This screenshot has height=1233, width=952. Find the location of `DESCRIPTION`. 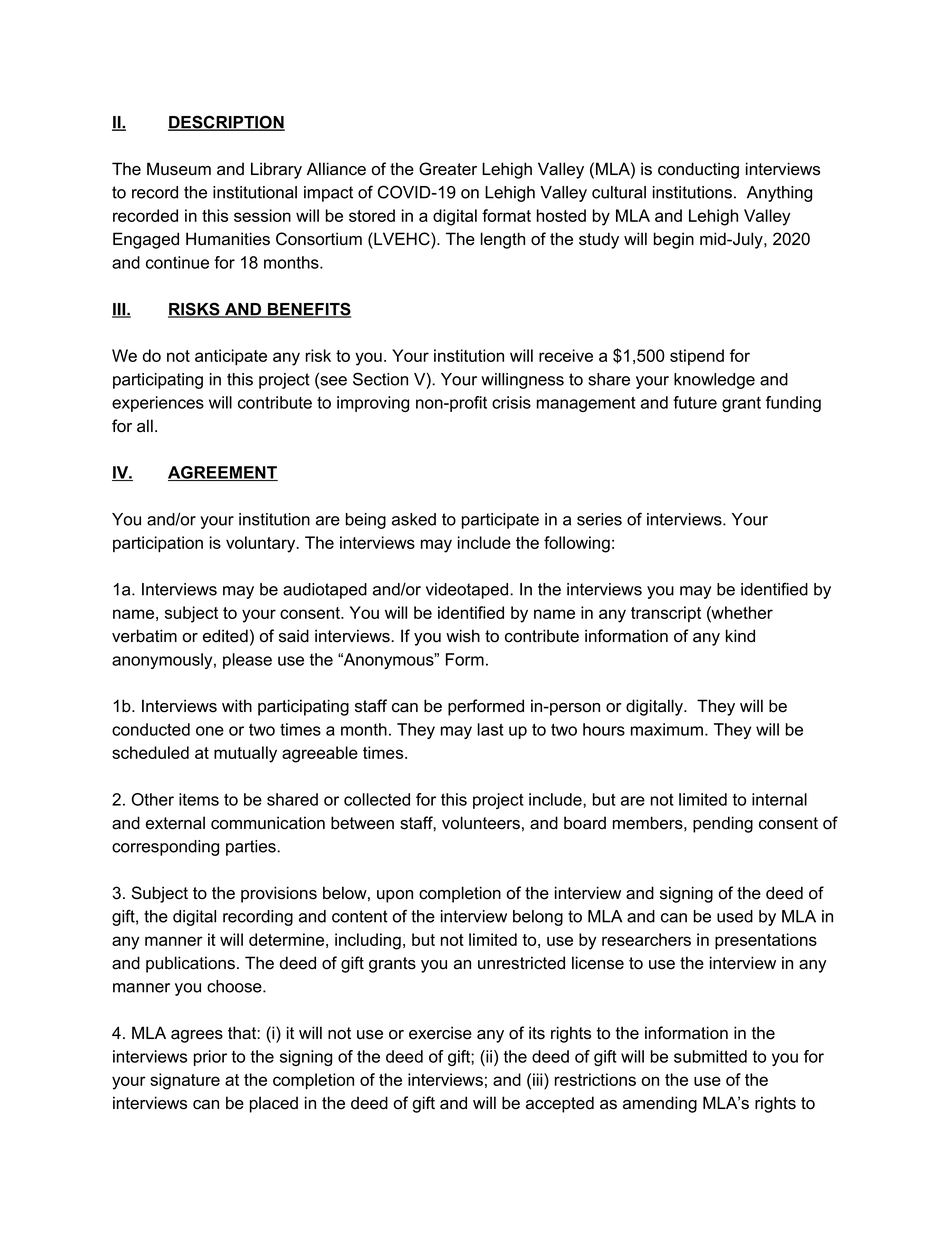

DESCRIPTION is located at coordinates (226, 123).
